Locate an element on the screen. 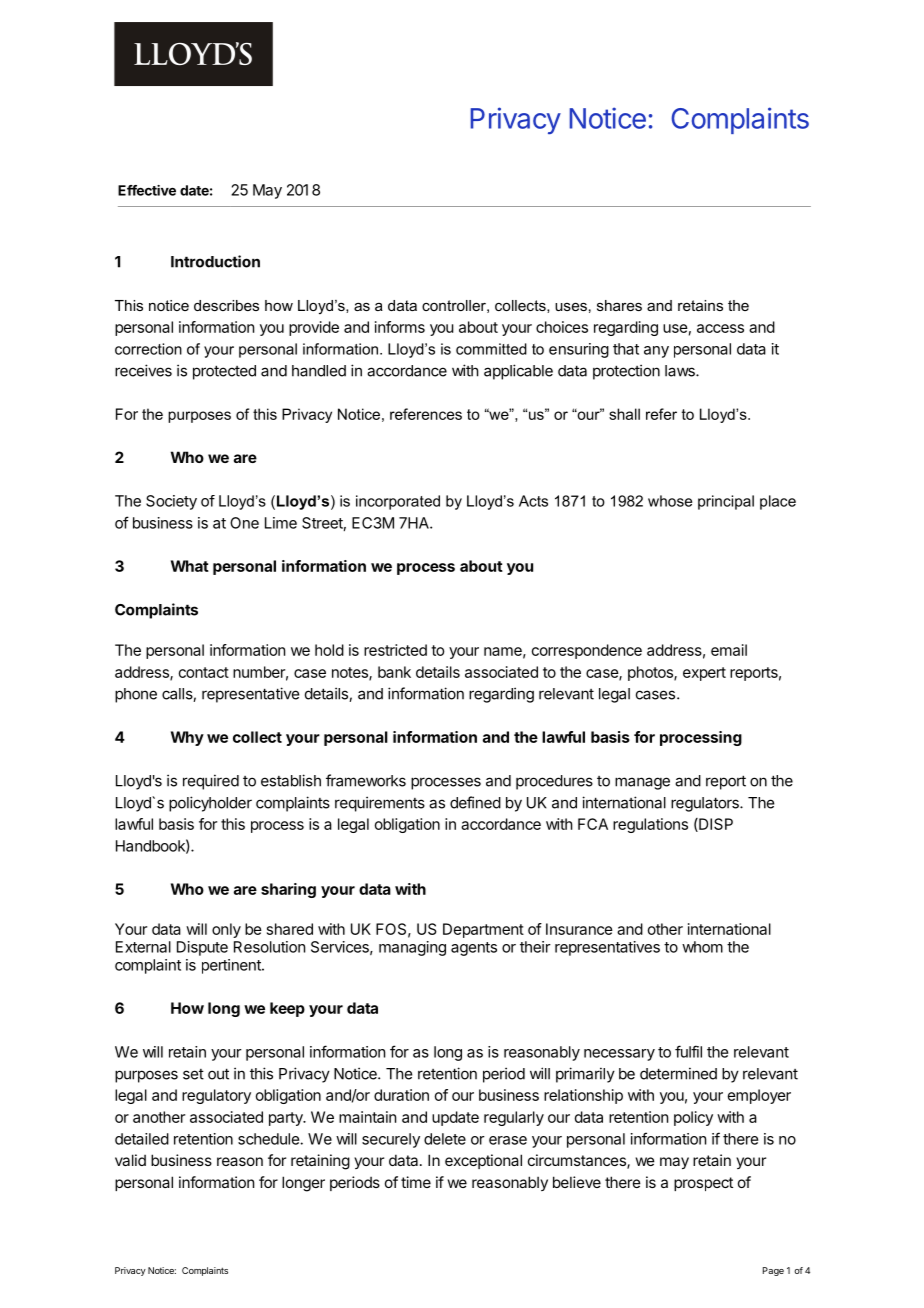 The width and height of the screenshot is (924, 1308). only is located at coordinates (226, 930).
